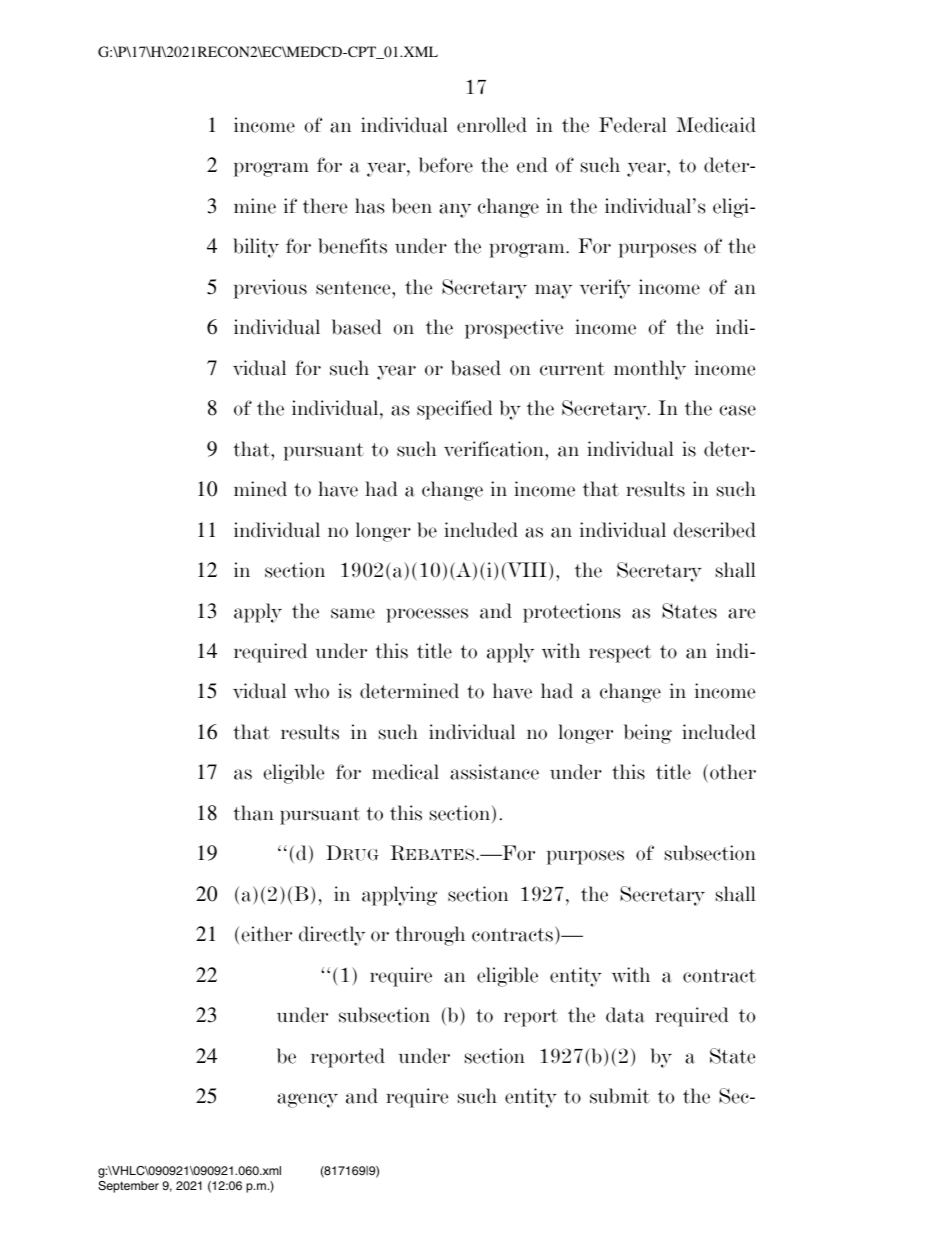  I want to click on monthly, so click(650, 370).
